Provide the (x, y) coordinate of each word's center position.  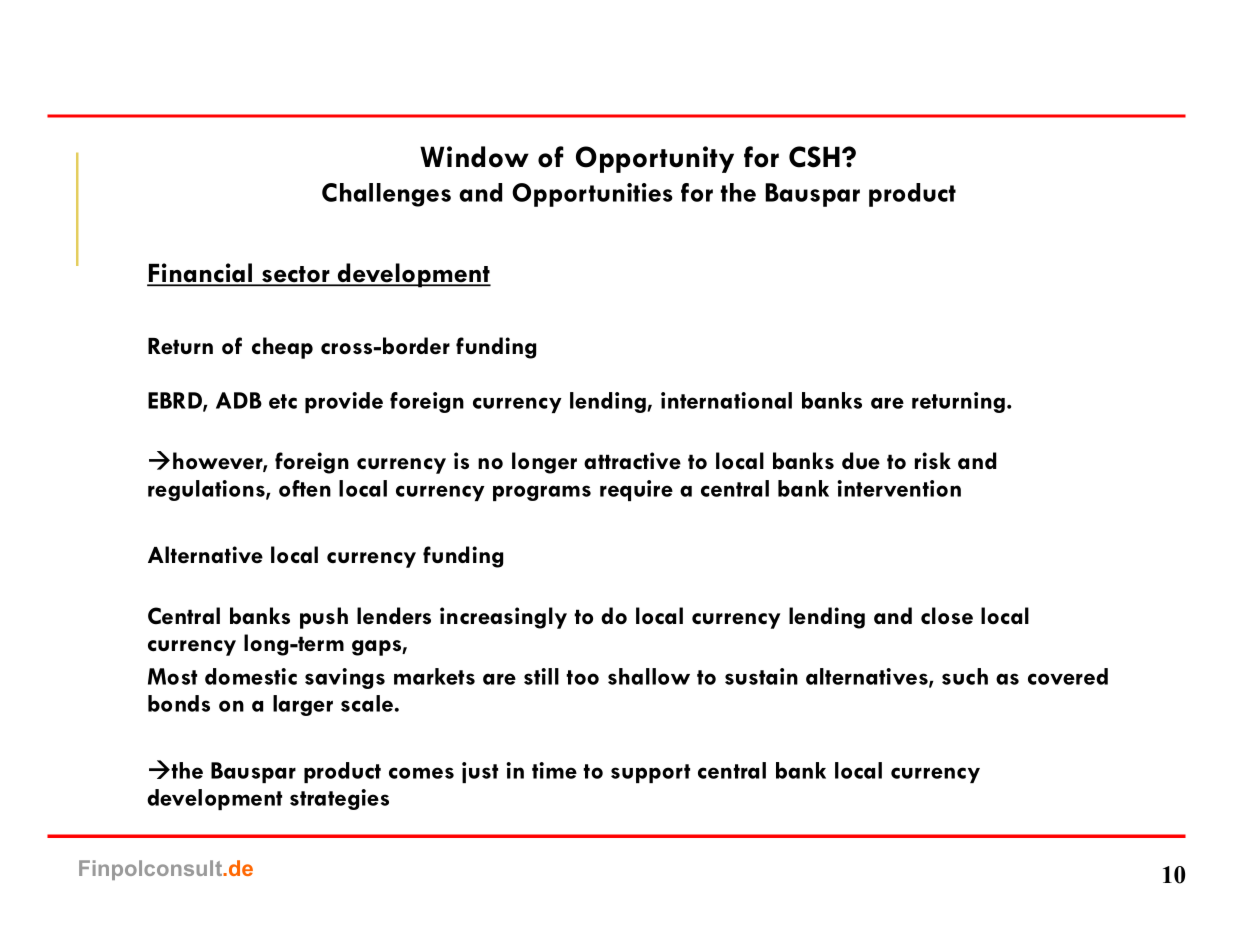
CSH (814, 157)
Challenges (386, 195)
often (305, 488)
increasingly (503, 618)
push (324, 618)
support (650, 773)
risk (933, 460)
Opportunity (655, 159)
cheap (282, 348)
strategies (339, 799)
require (636, 490)
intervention (899, 488)
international (726, 400)
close (947, 616)
